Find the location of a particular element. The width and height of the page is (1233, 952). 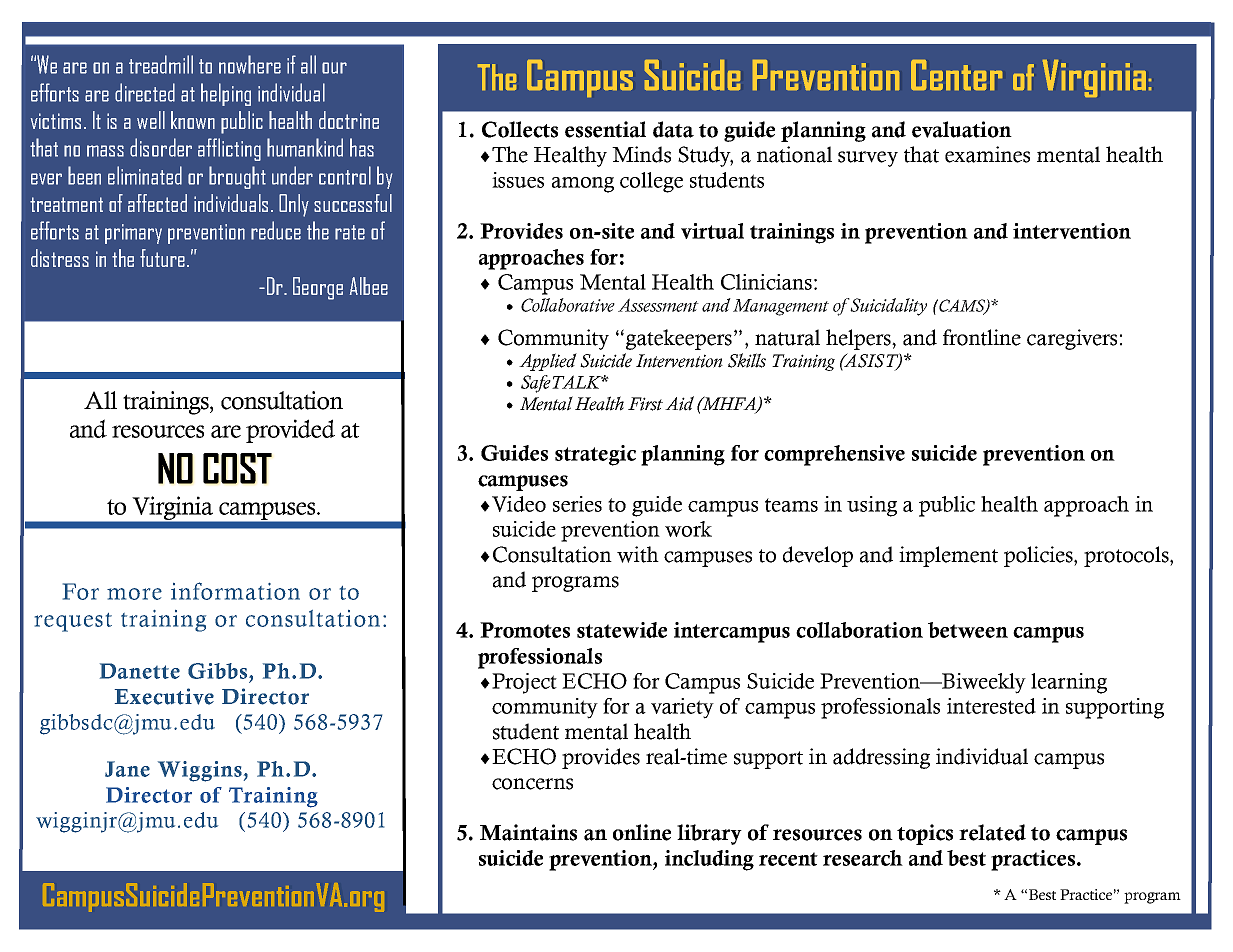

Danette is located at coordinates (140, 671).
